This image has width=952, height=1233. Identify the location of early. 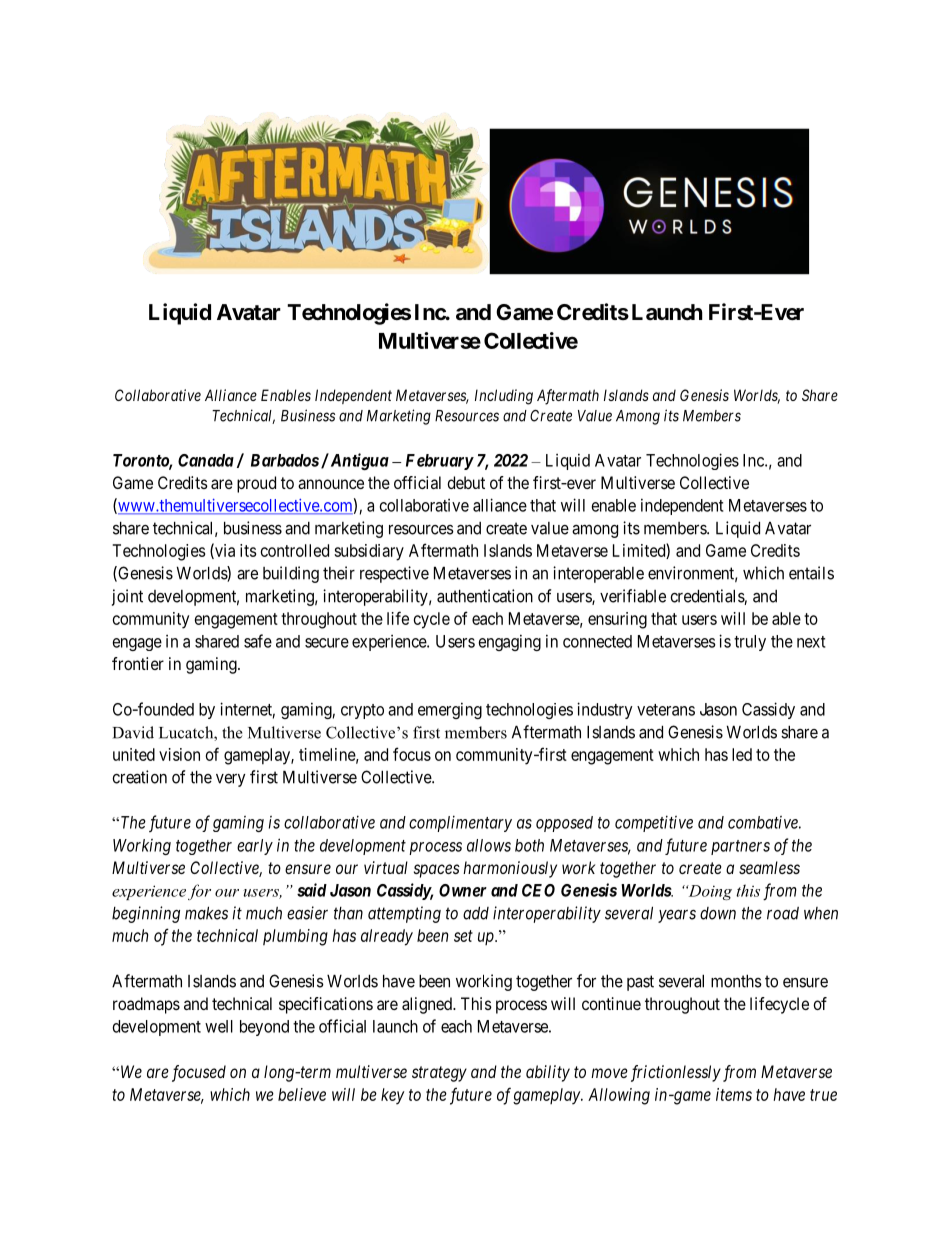
(255, 847).
